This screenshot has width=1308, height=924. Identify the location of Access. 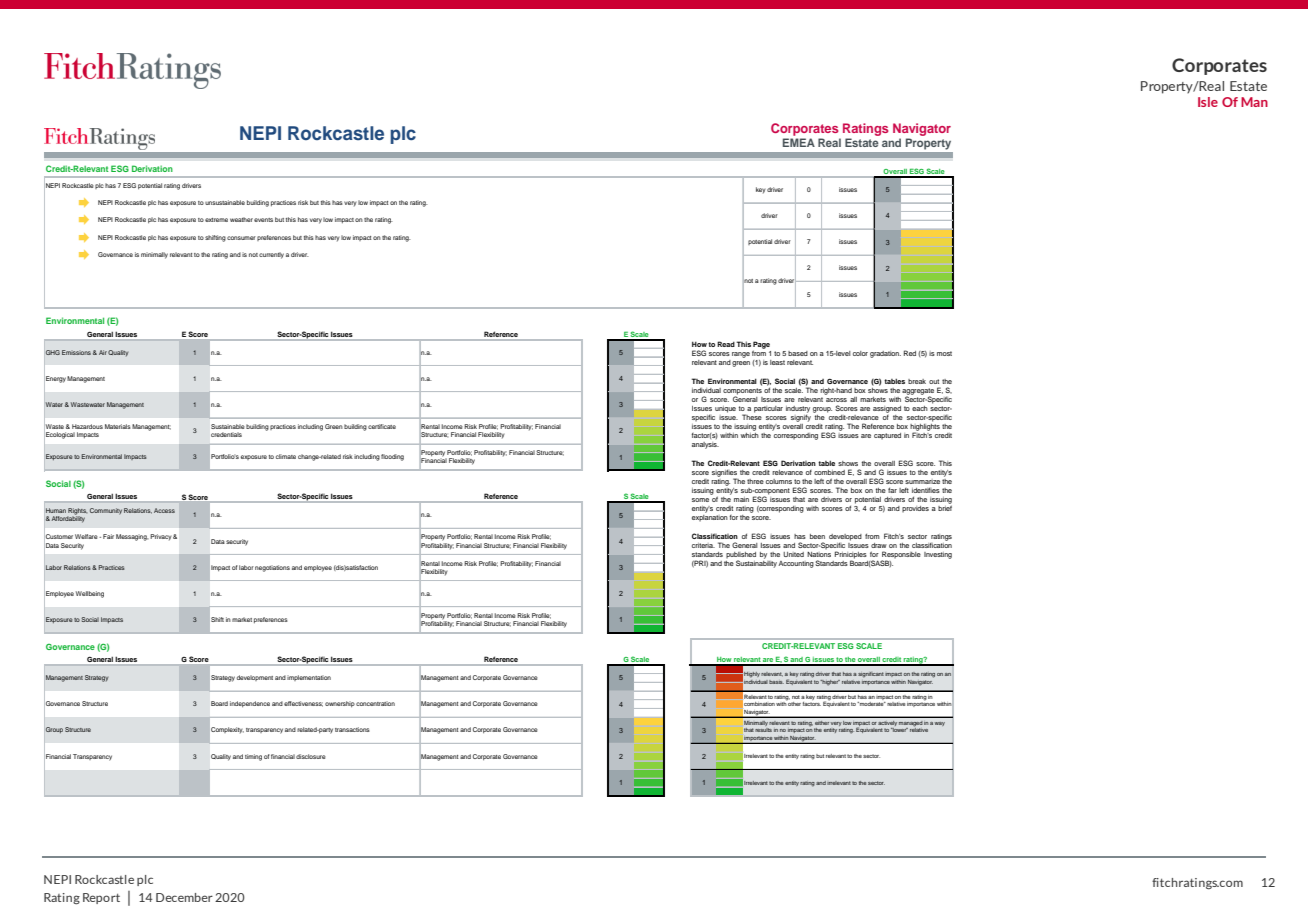
(164, 510).
